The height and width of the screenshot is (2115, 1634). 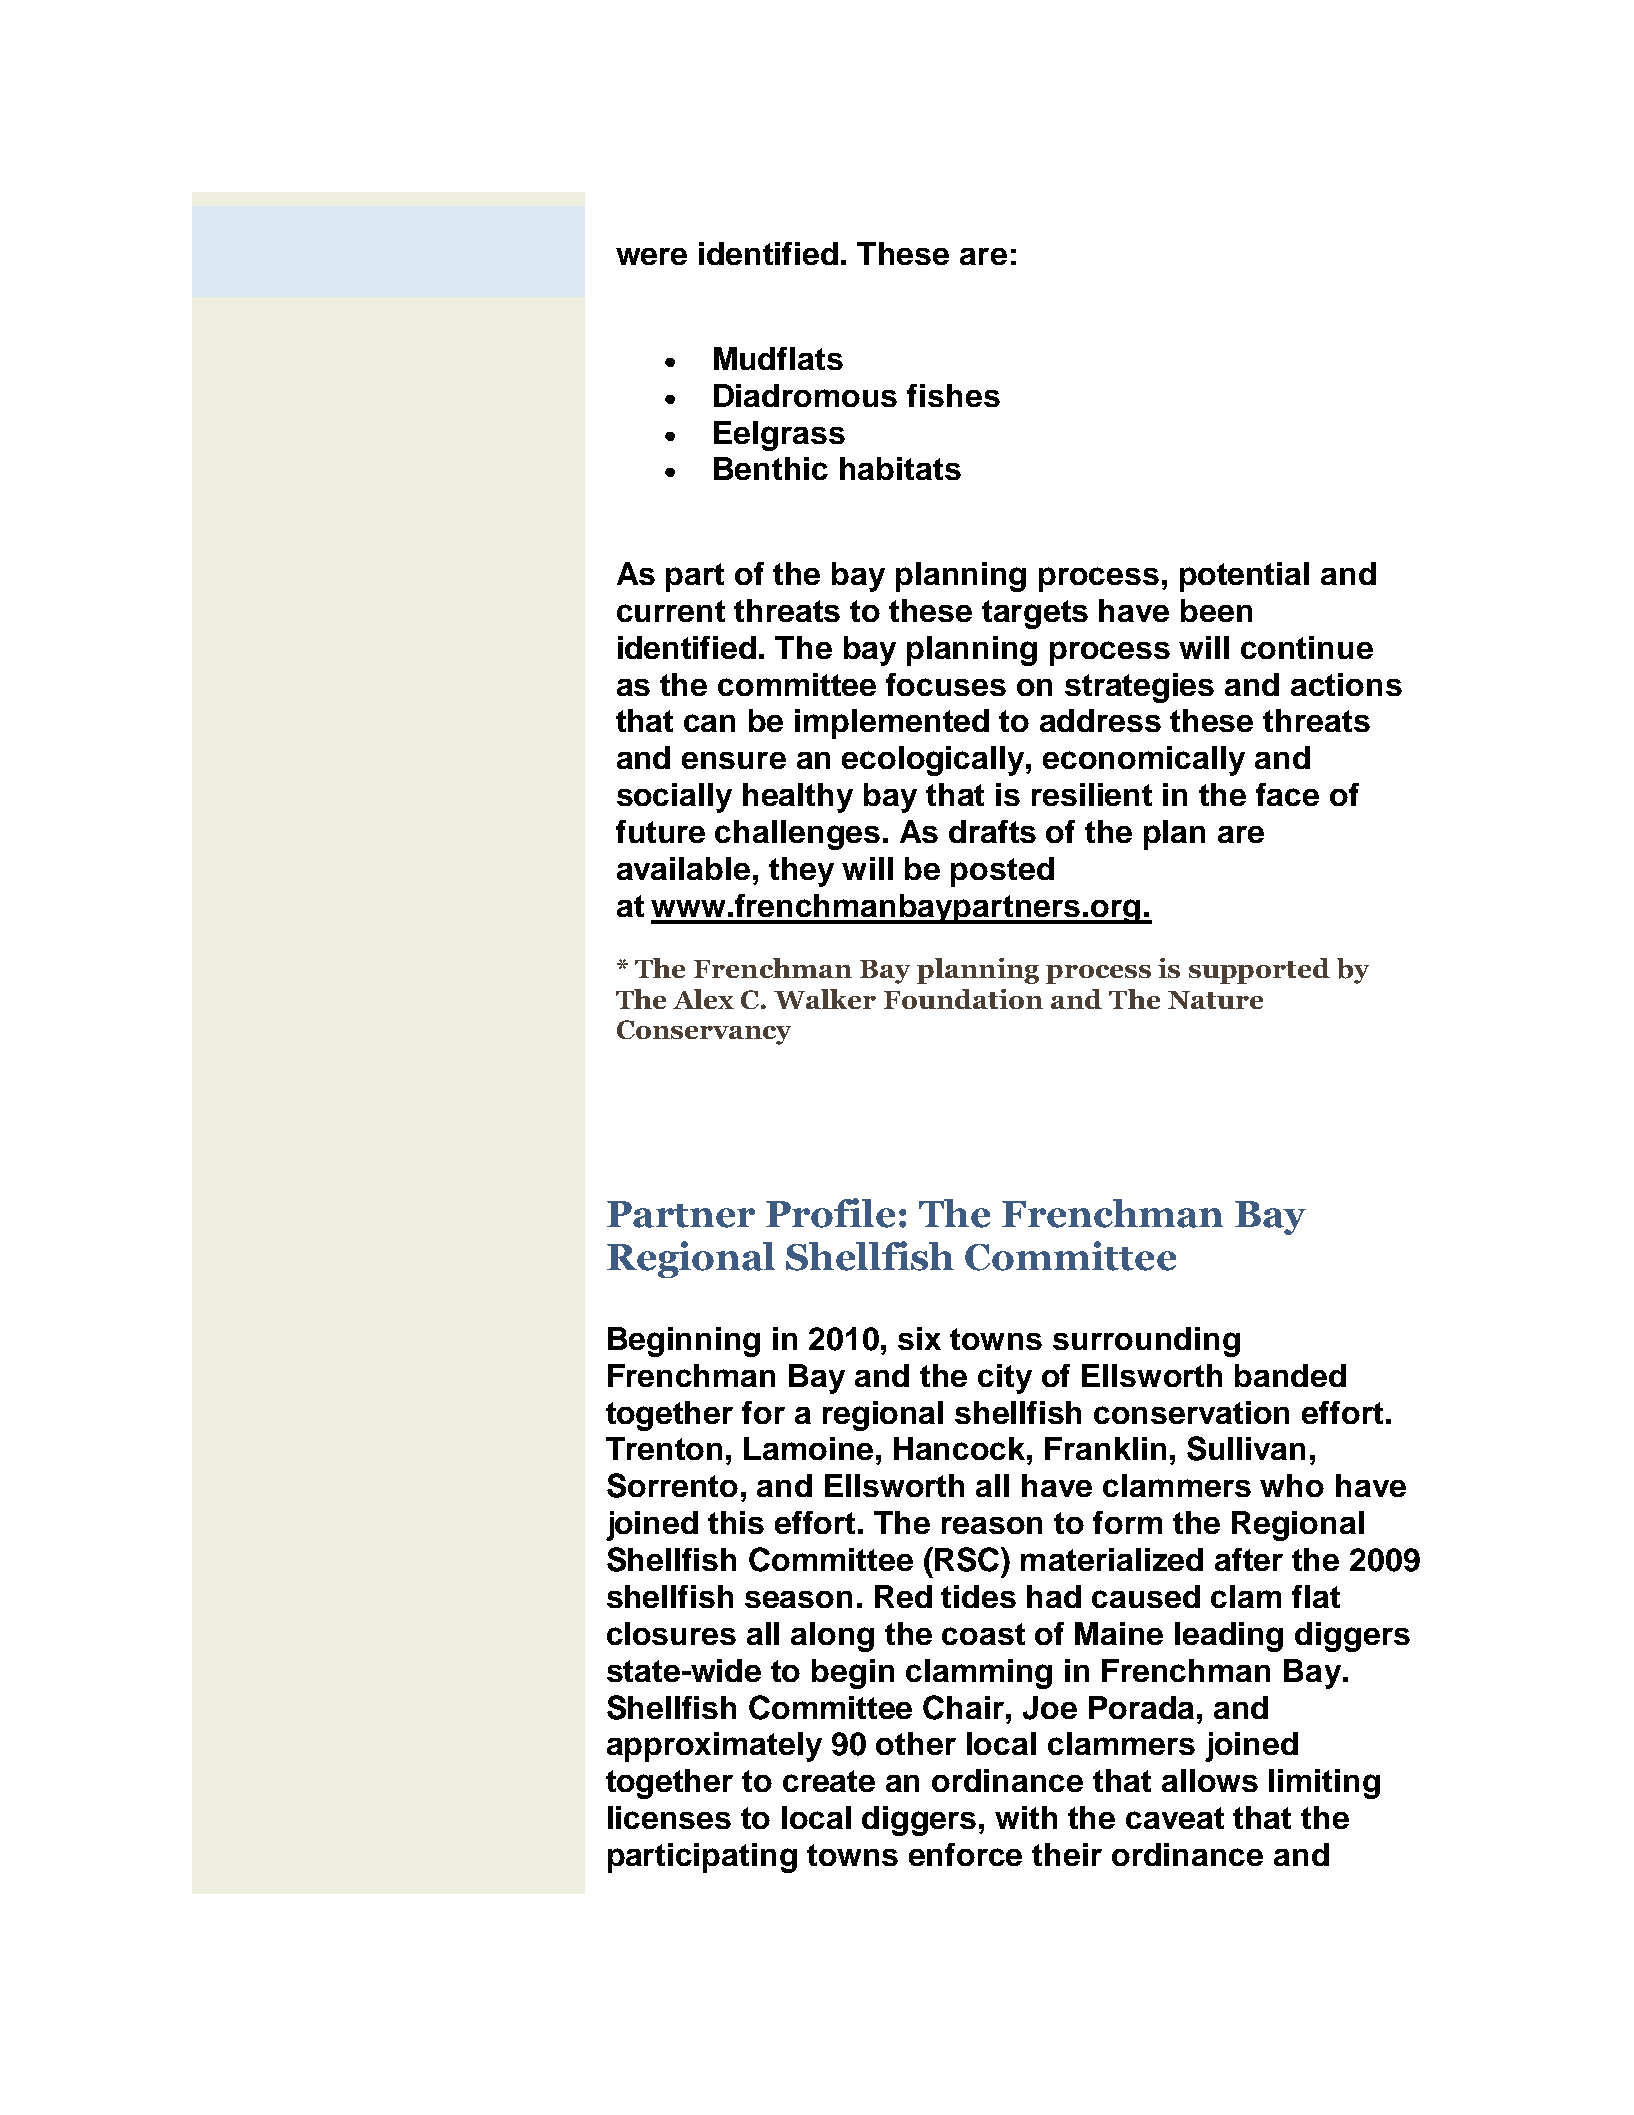 What do you see at coordinates (651, 256) in the screenshot?
I see `were` at bounding box center [651, 256].
